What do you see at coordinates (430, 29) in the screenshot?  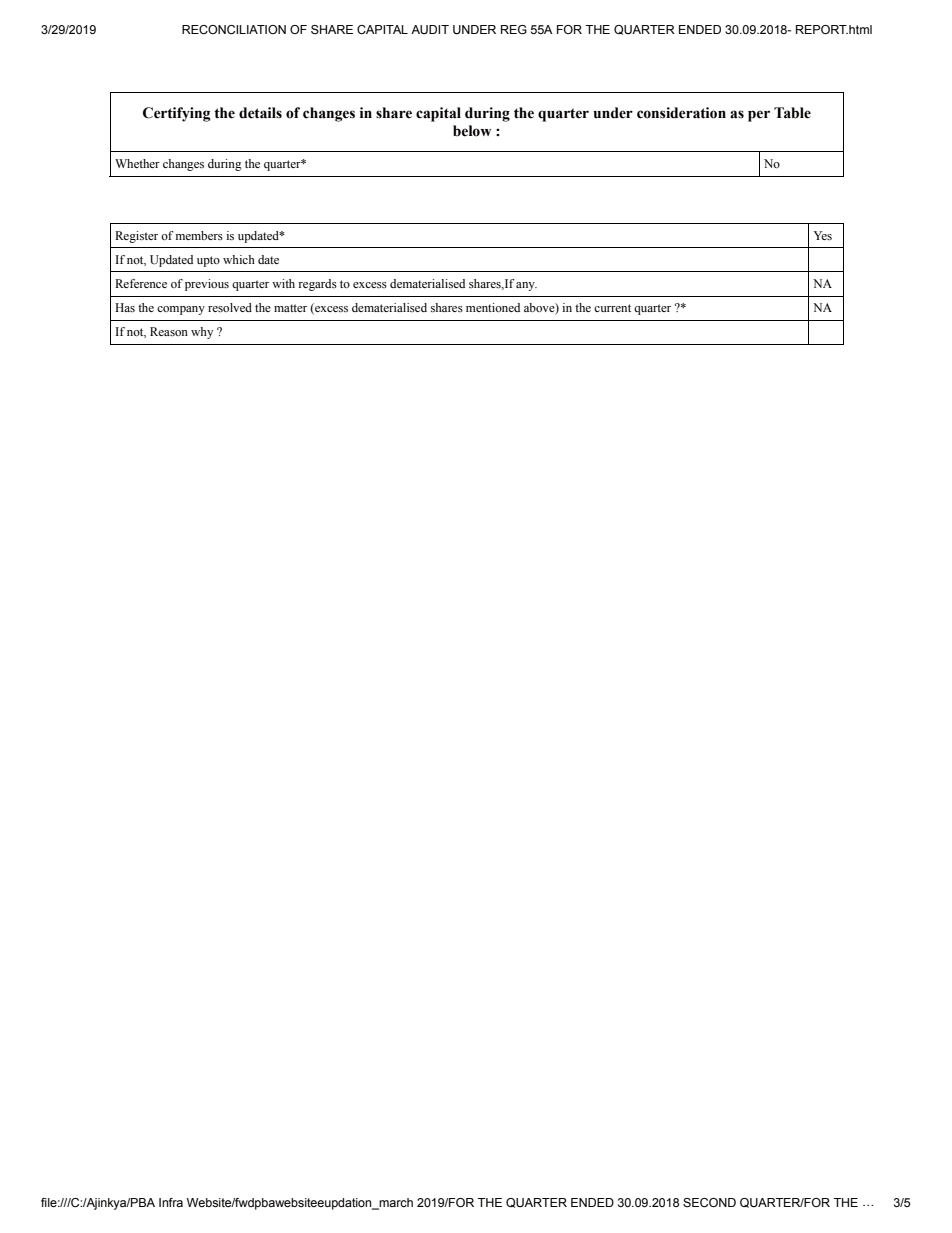 I see `AUDIT` at bounding box center [430, 29].
